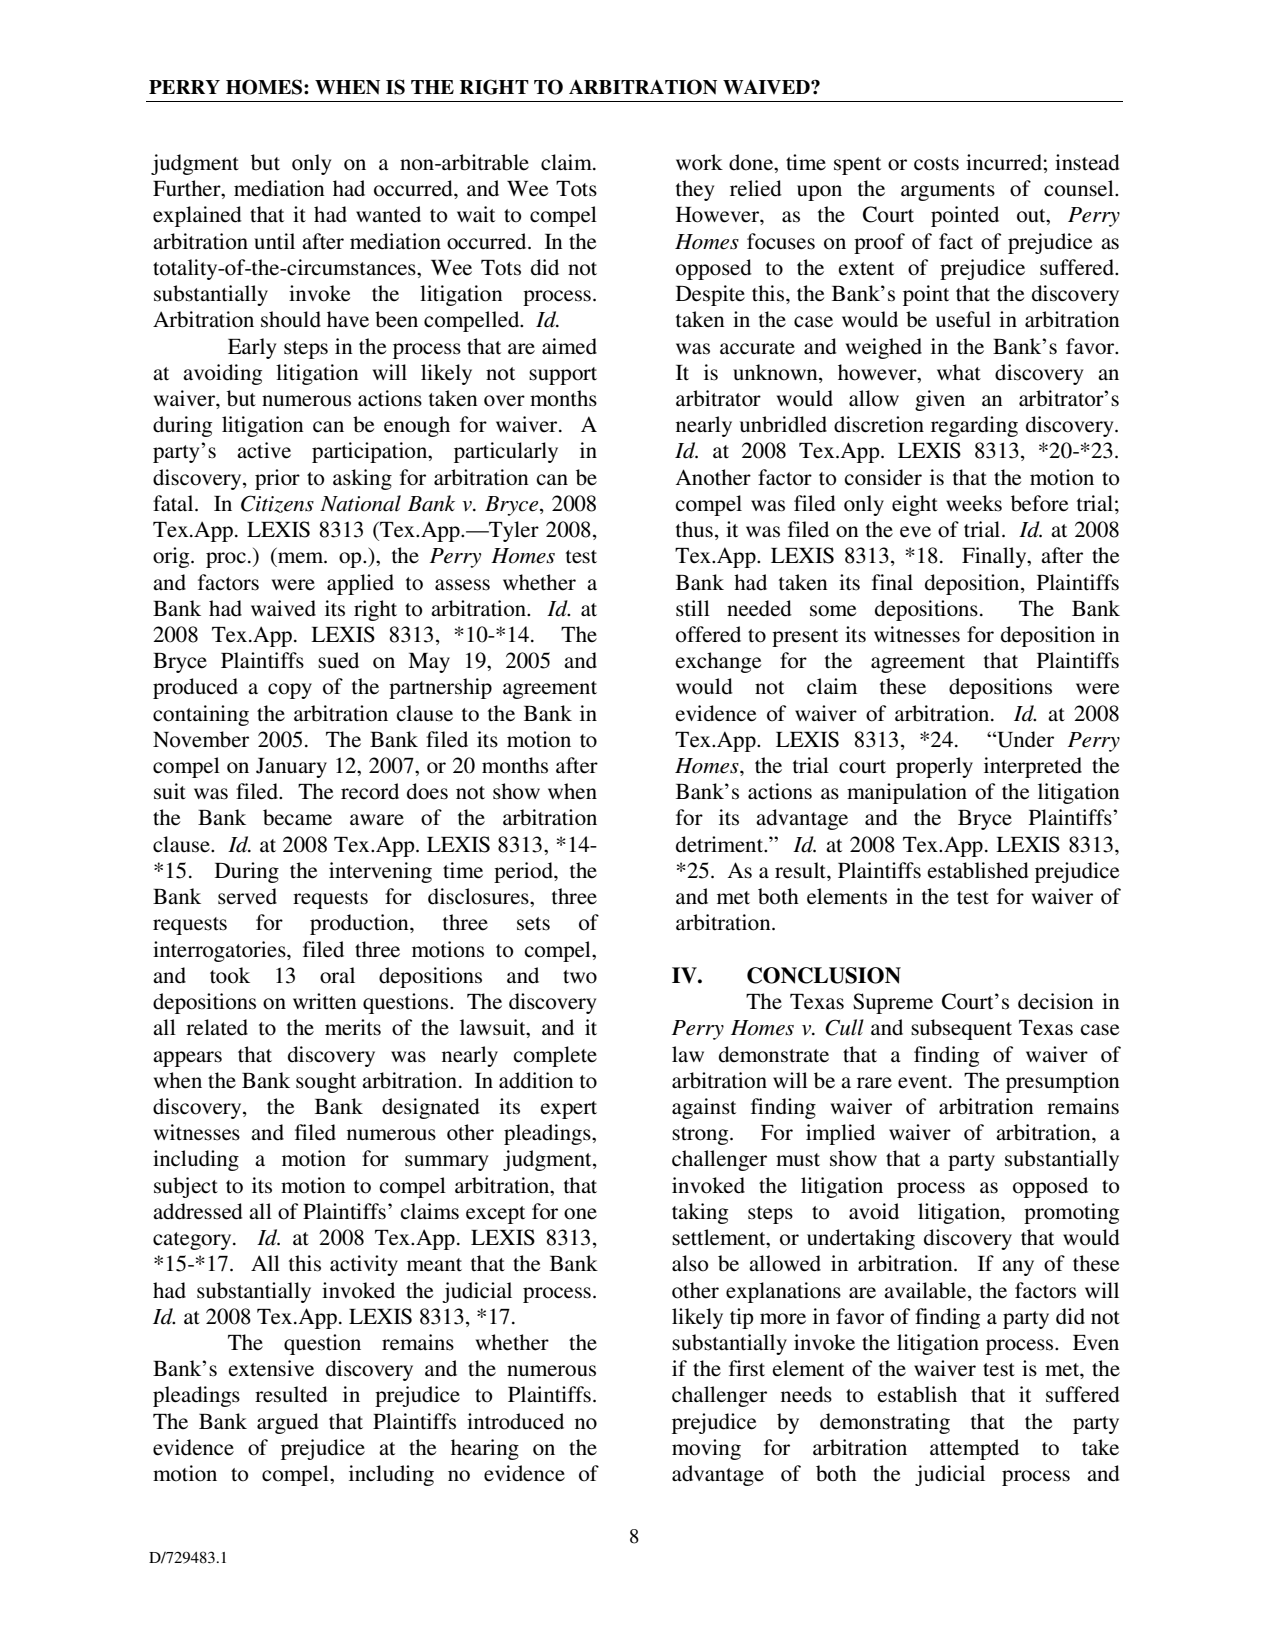  I want to click on Citizens, so click(277, 504).
